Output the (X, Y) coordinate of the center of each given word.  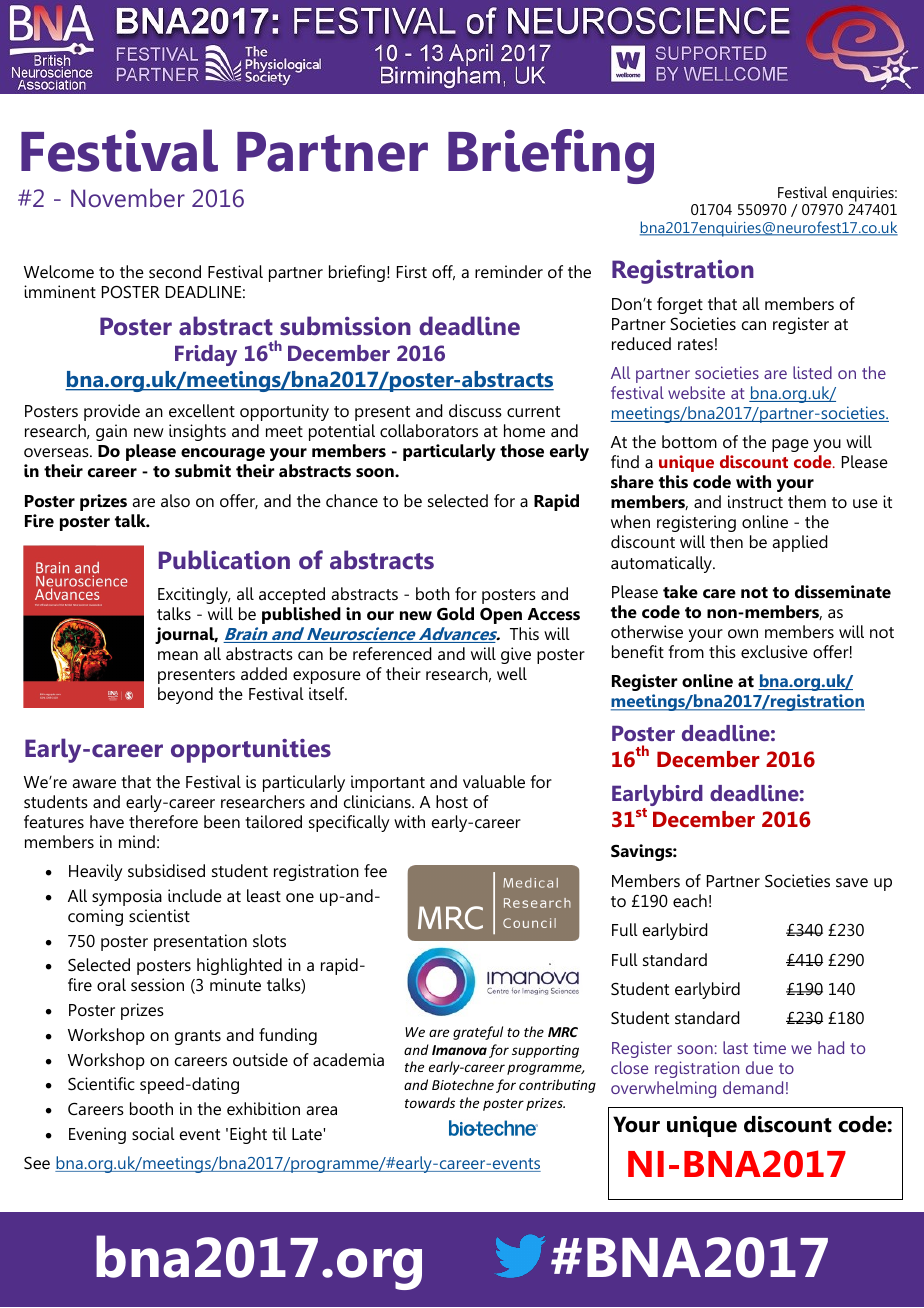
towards (430, 1102)
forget (680, 305)
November (128, 197)
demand (753, 1087)
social (153, 1133)
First (412, 271)
